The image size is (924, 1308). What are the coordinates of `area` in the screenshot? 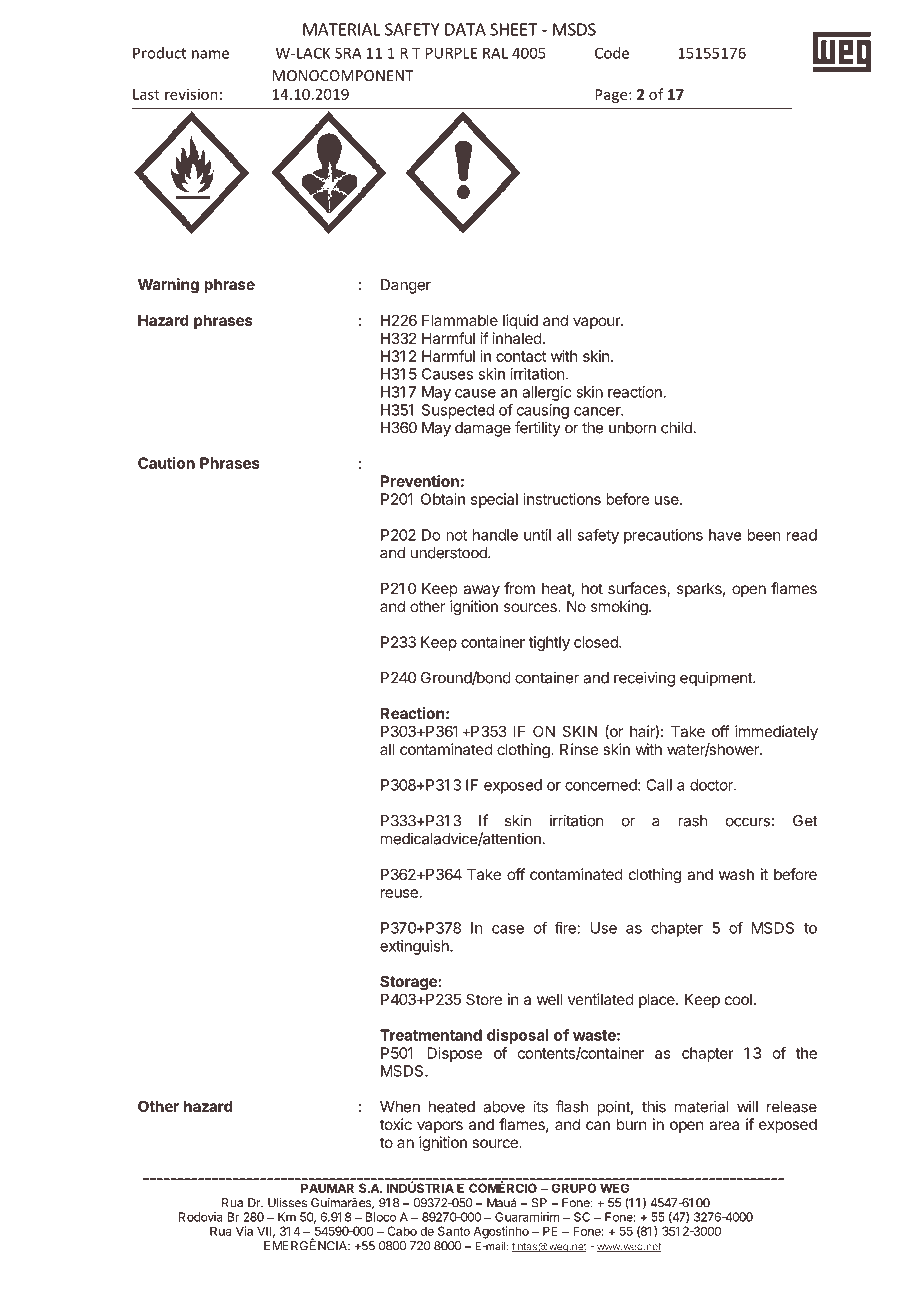 It's located at (724, 1125).
